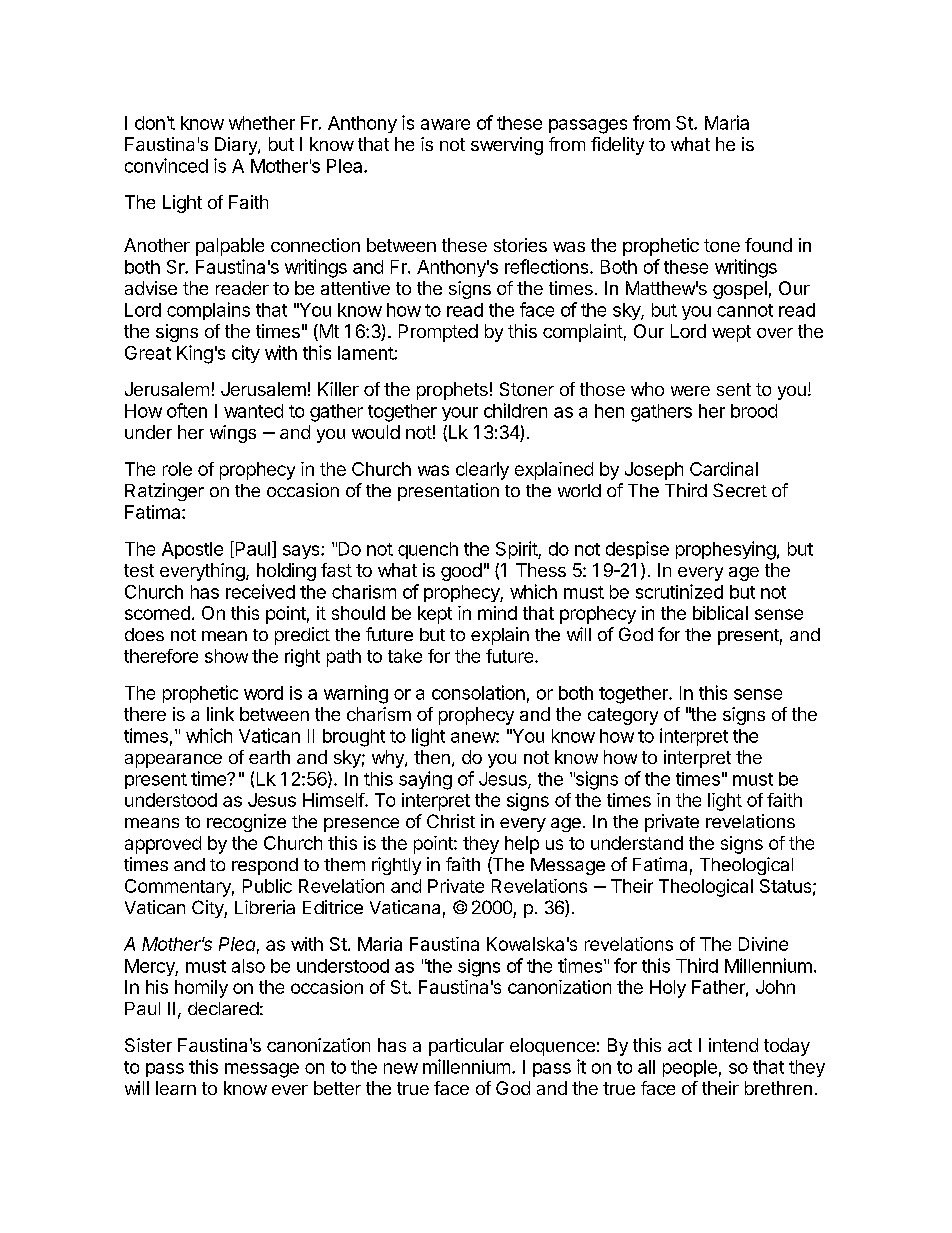 This screenshot has width=952, height=1233. What do you see at coordinates (432, 757) in the screenshot?
I see `then` at bounding box center [432, 757].
